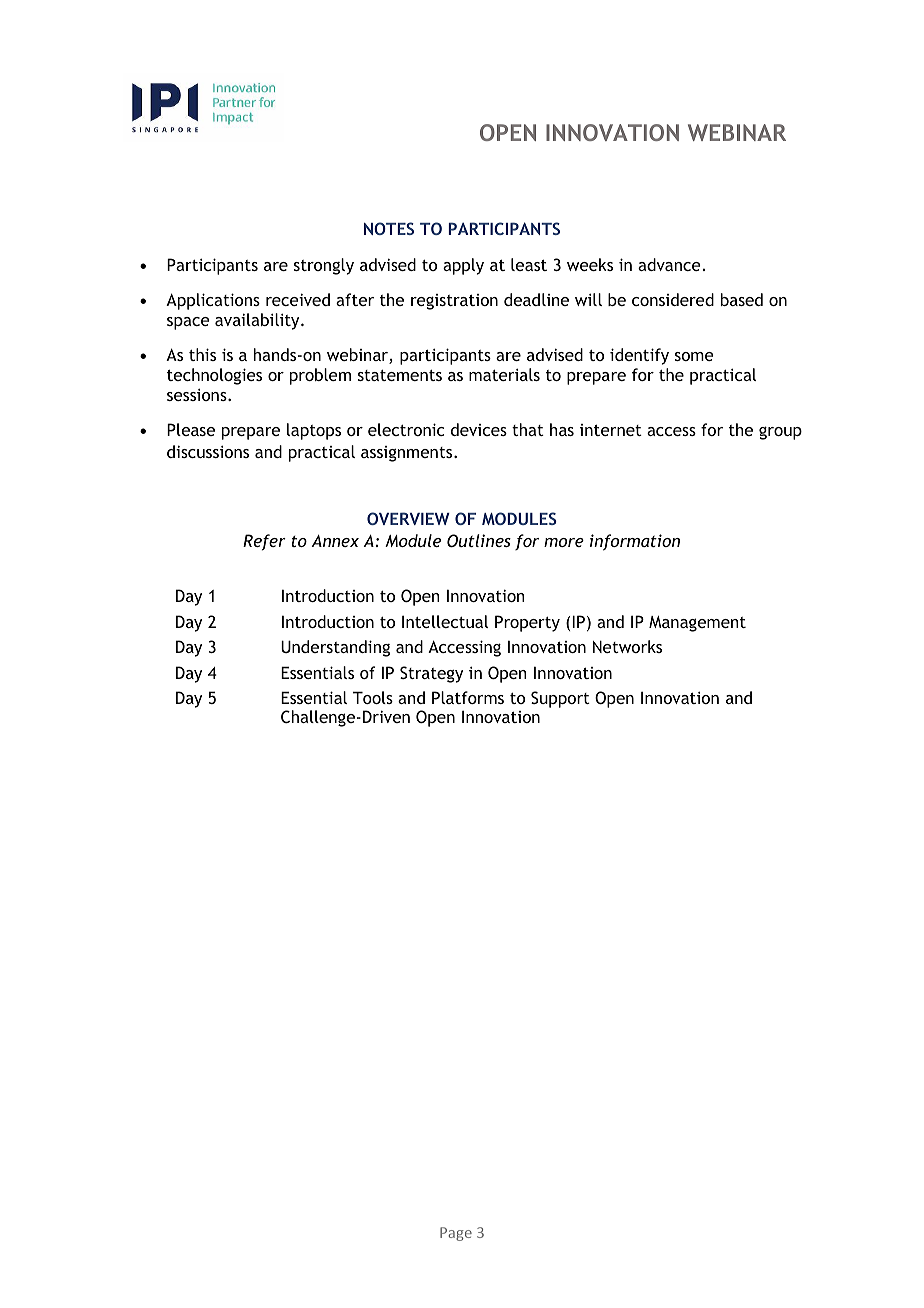 The width and height of the screenshot is (924, 1308). What do you see at coordinates (264, 542) in the screenshot?
I see `Refer` at bounding box center [264, 542].
